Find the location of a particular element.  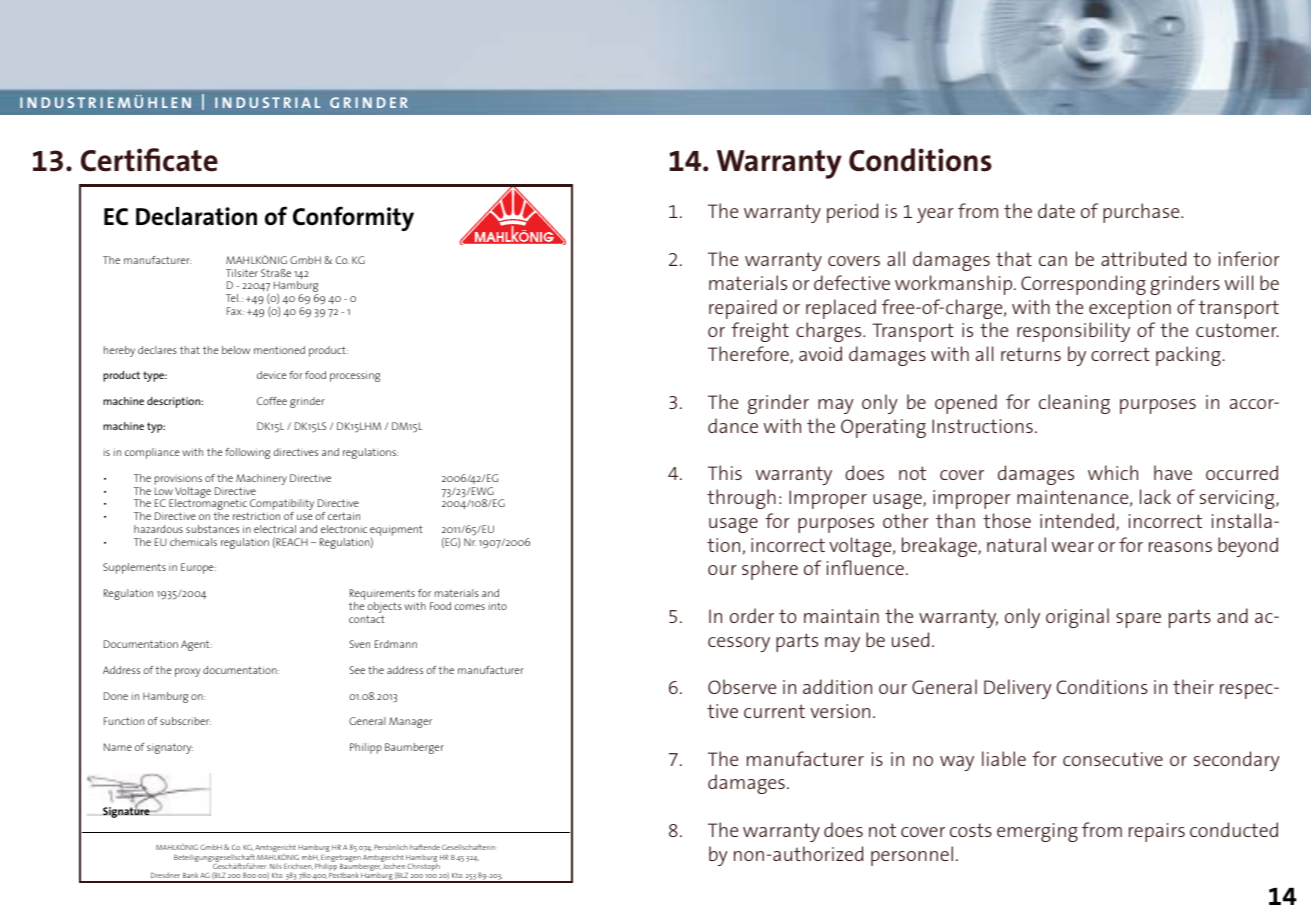

intended is located at coordinates (1077, 520).
